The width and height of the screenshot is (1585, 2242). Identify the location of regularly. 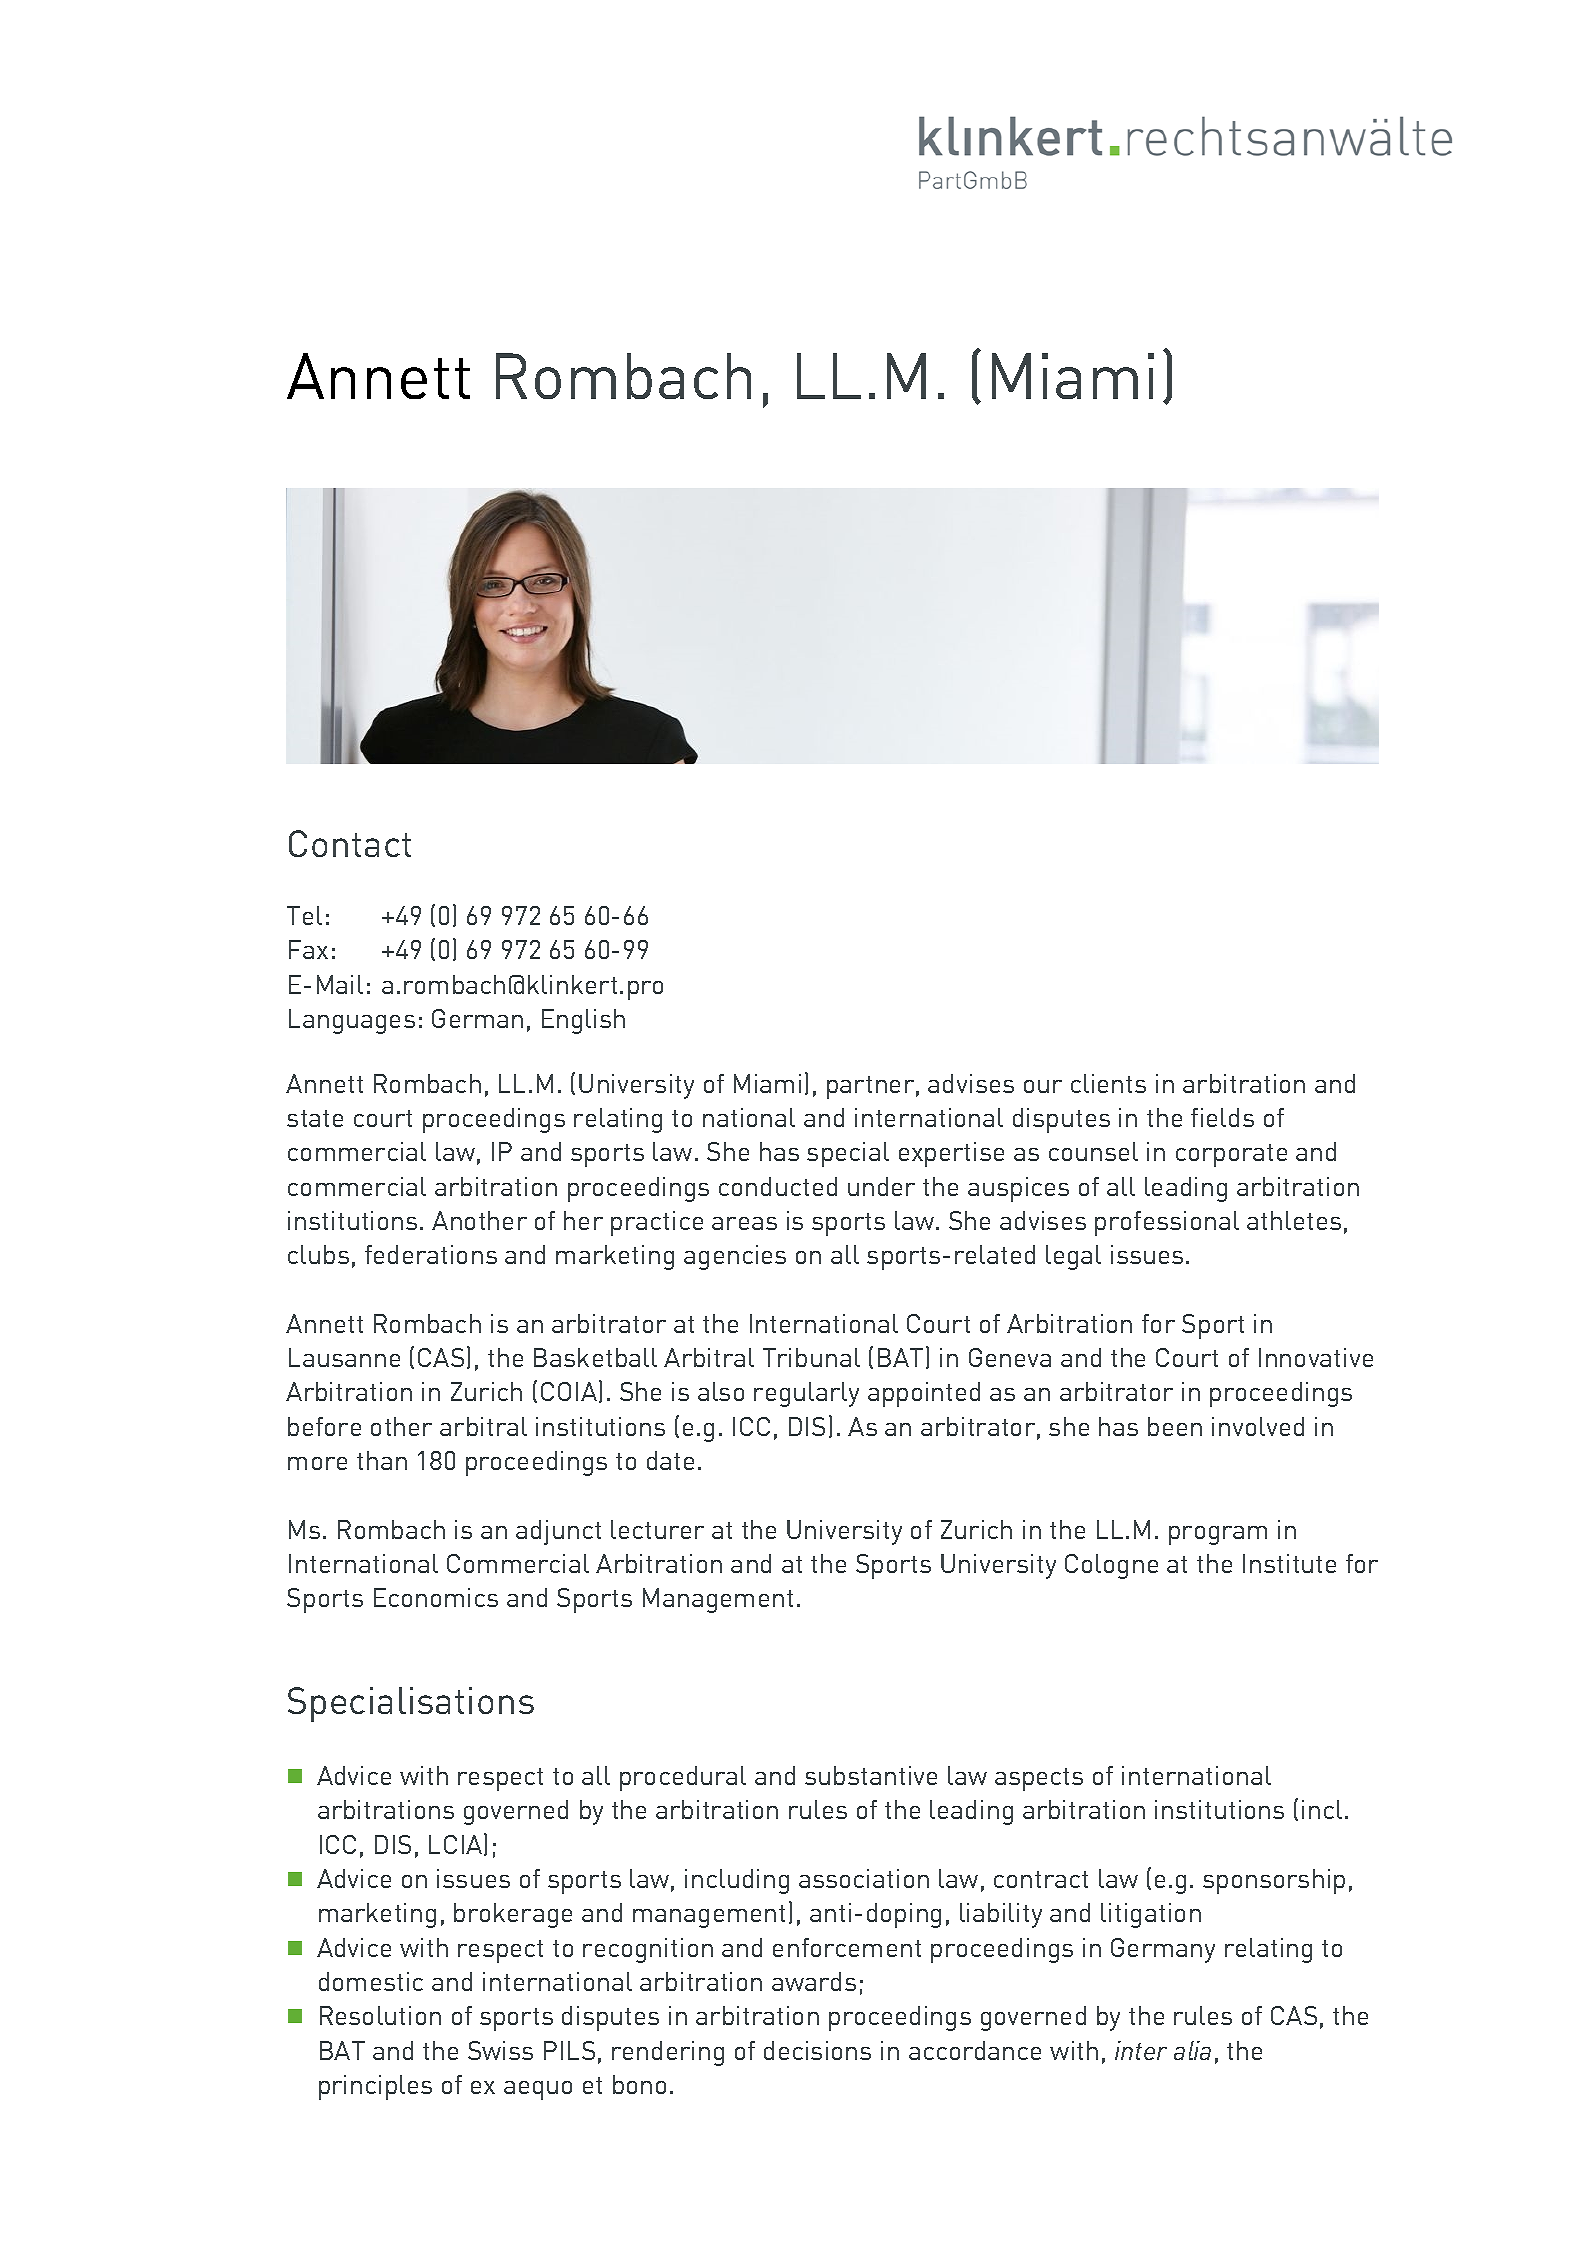
(806, 1394).
